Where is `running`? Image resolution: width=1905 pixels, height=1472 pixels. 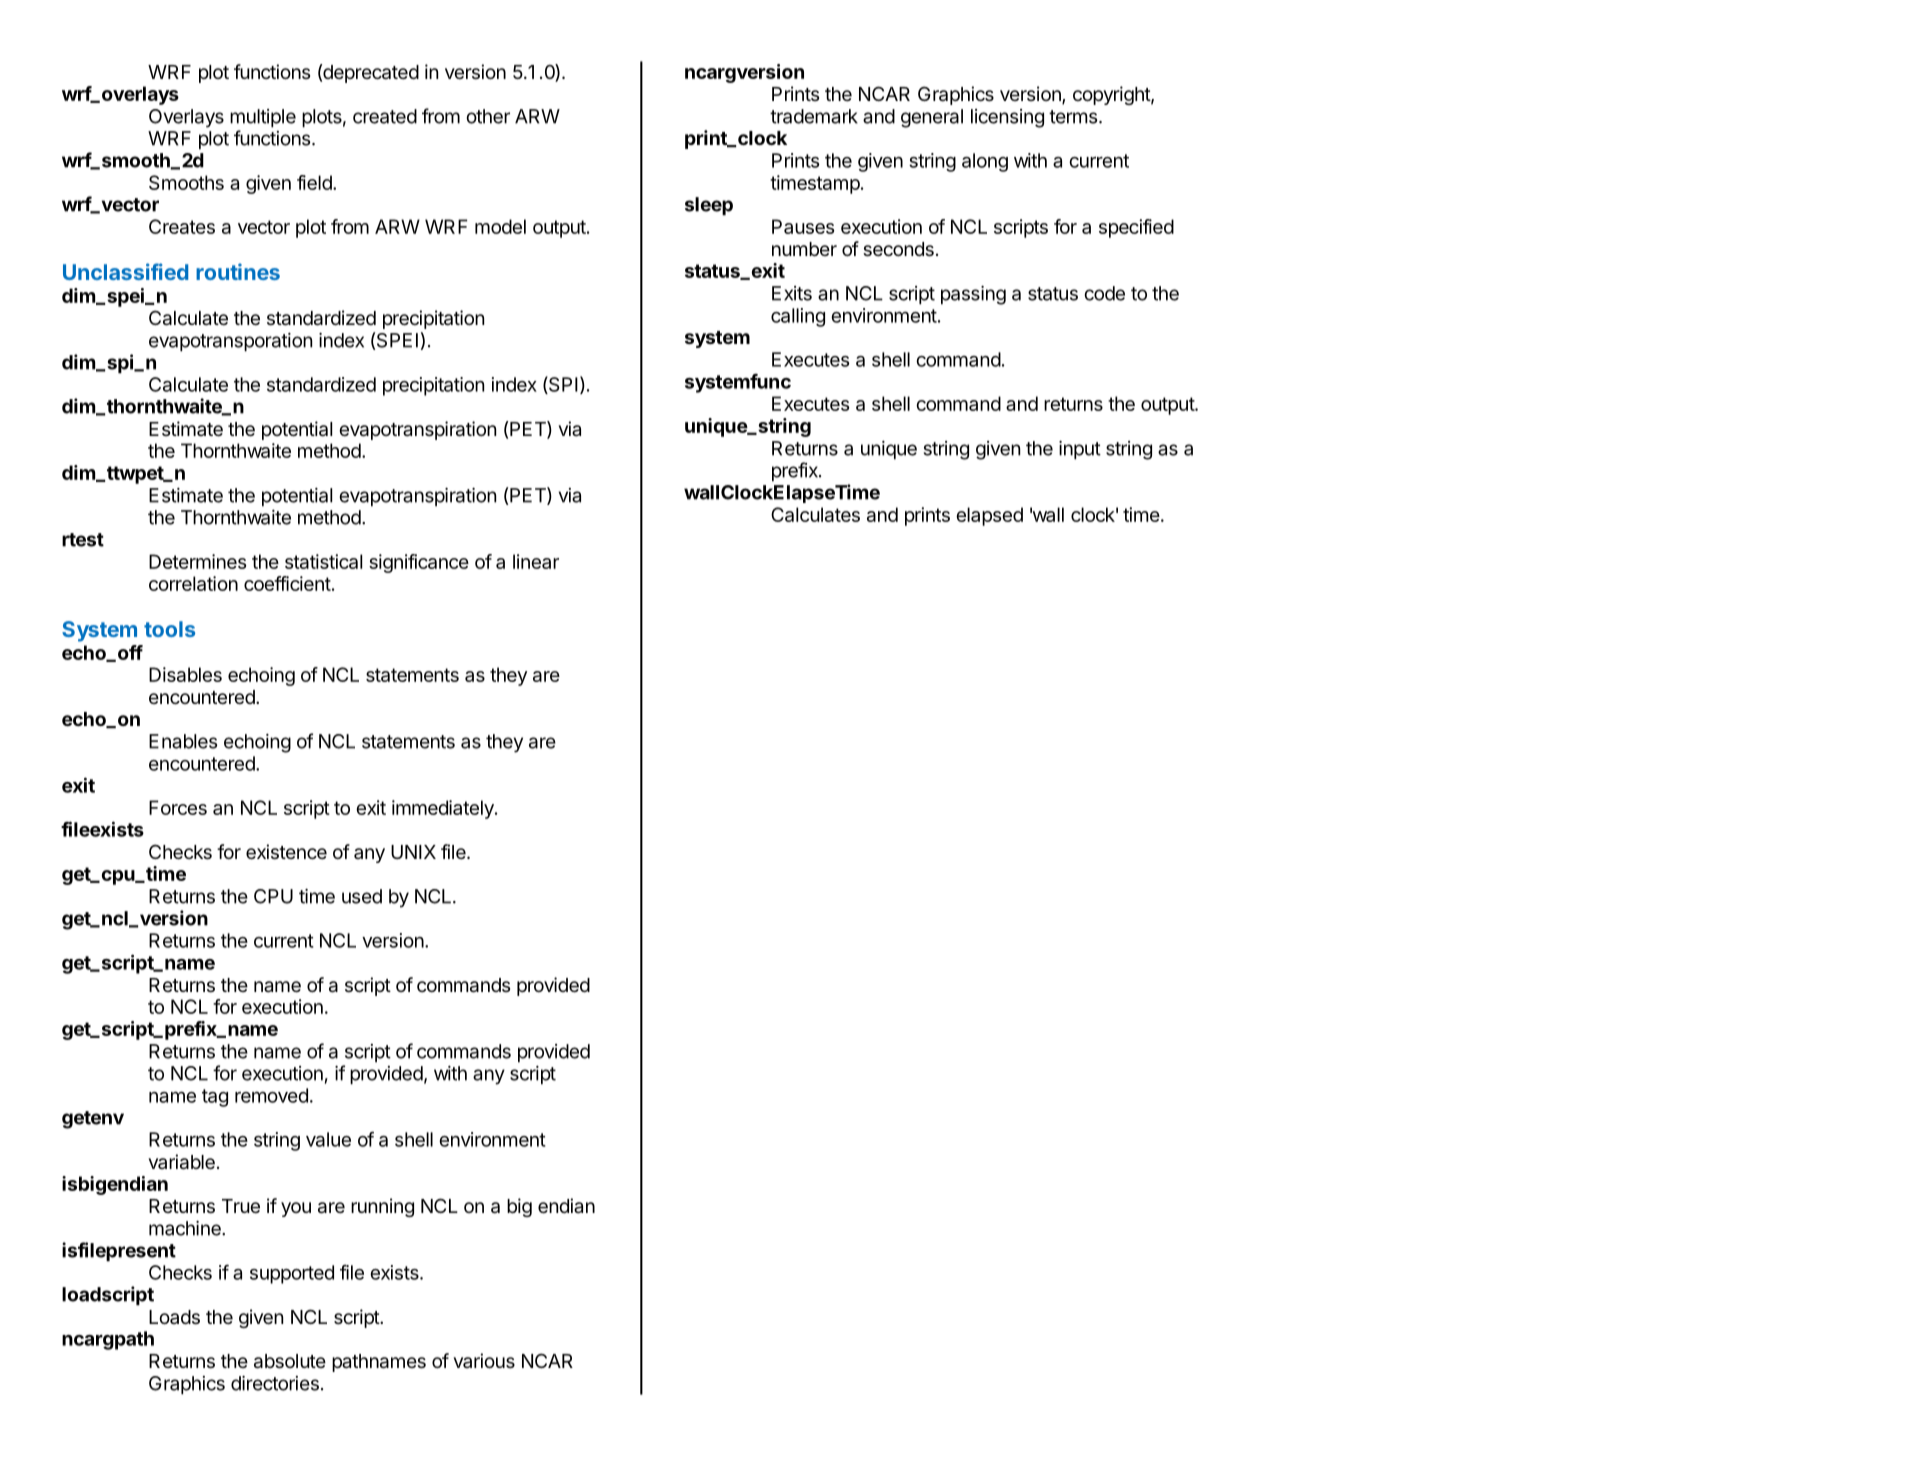
running is located at coordinates (382, 1207).
